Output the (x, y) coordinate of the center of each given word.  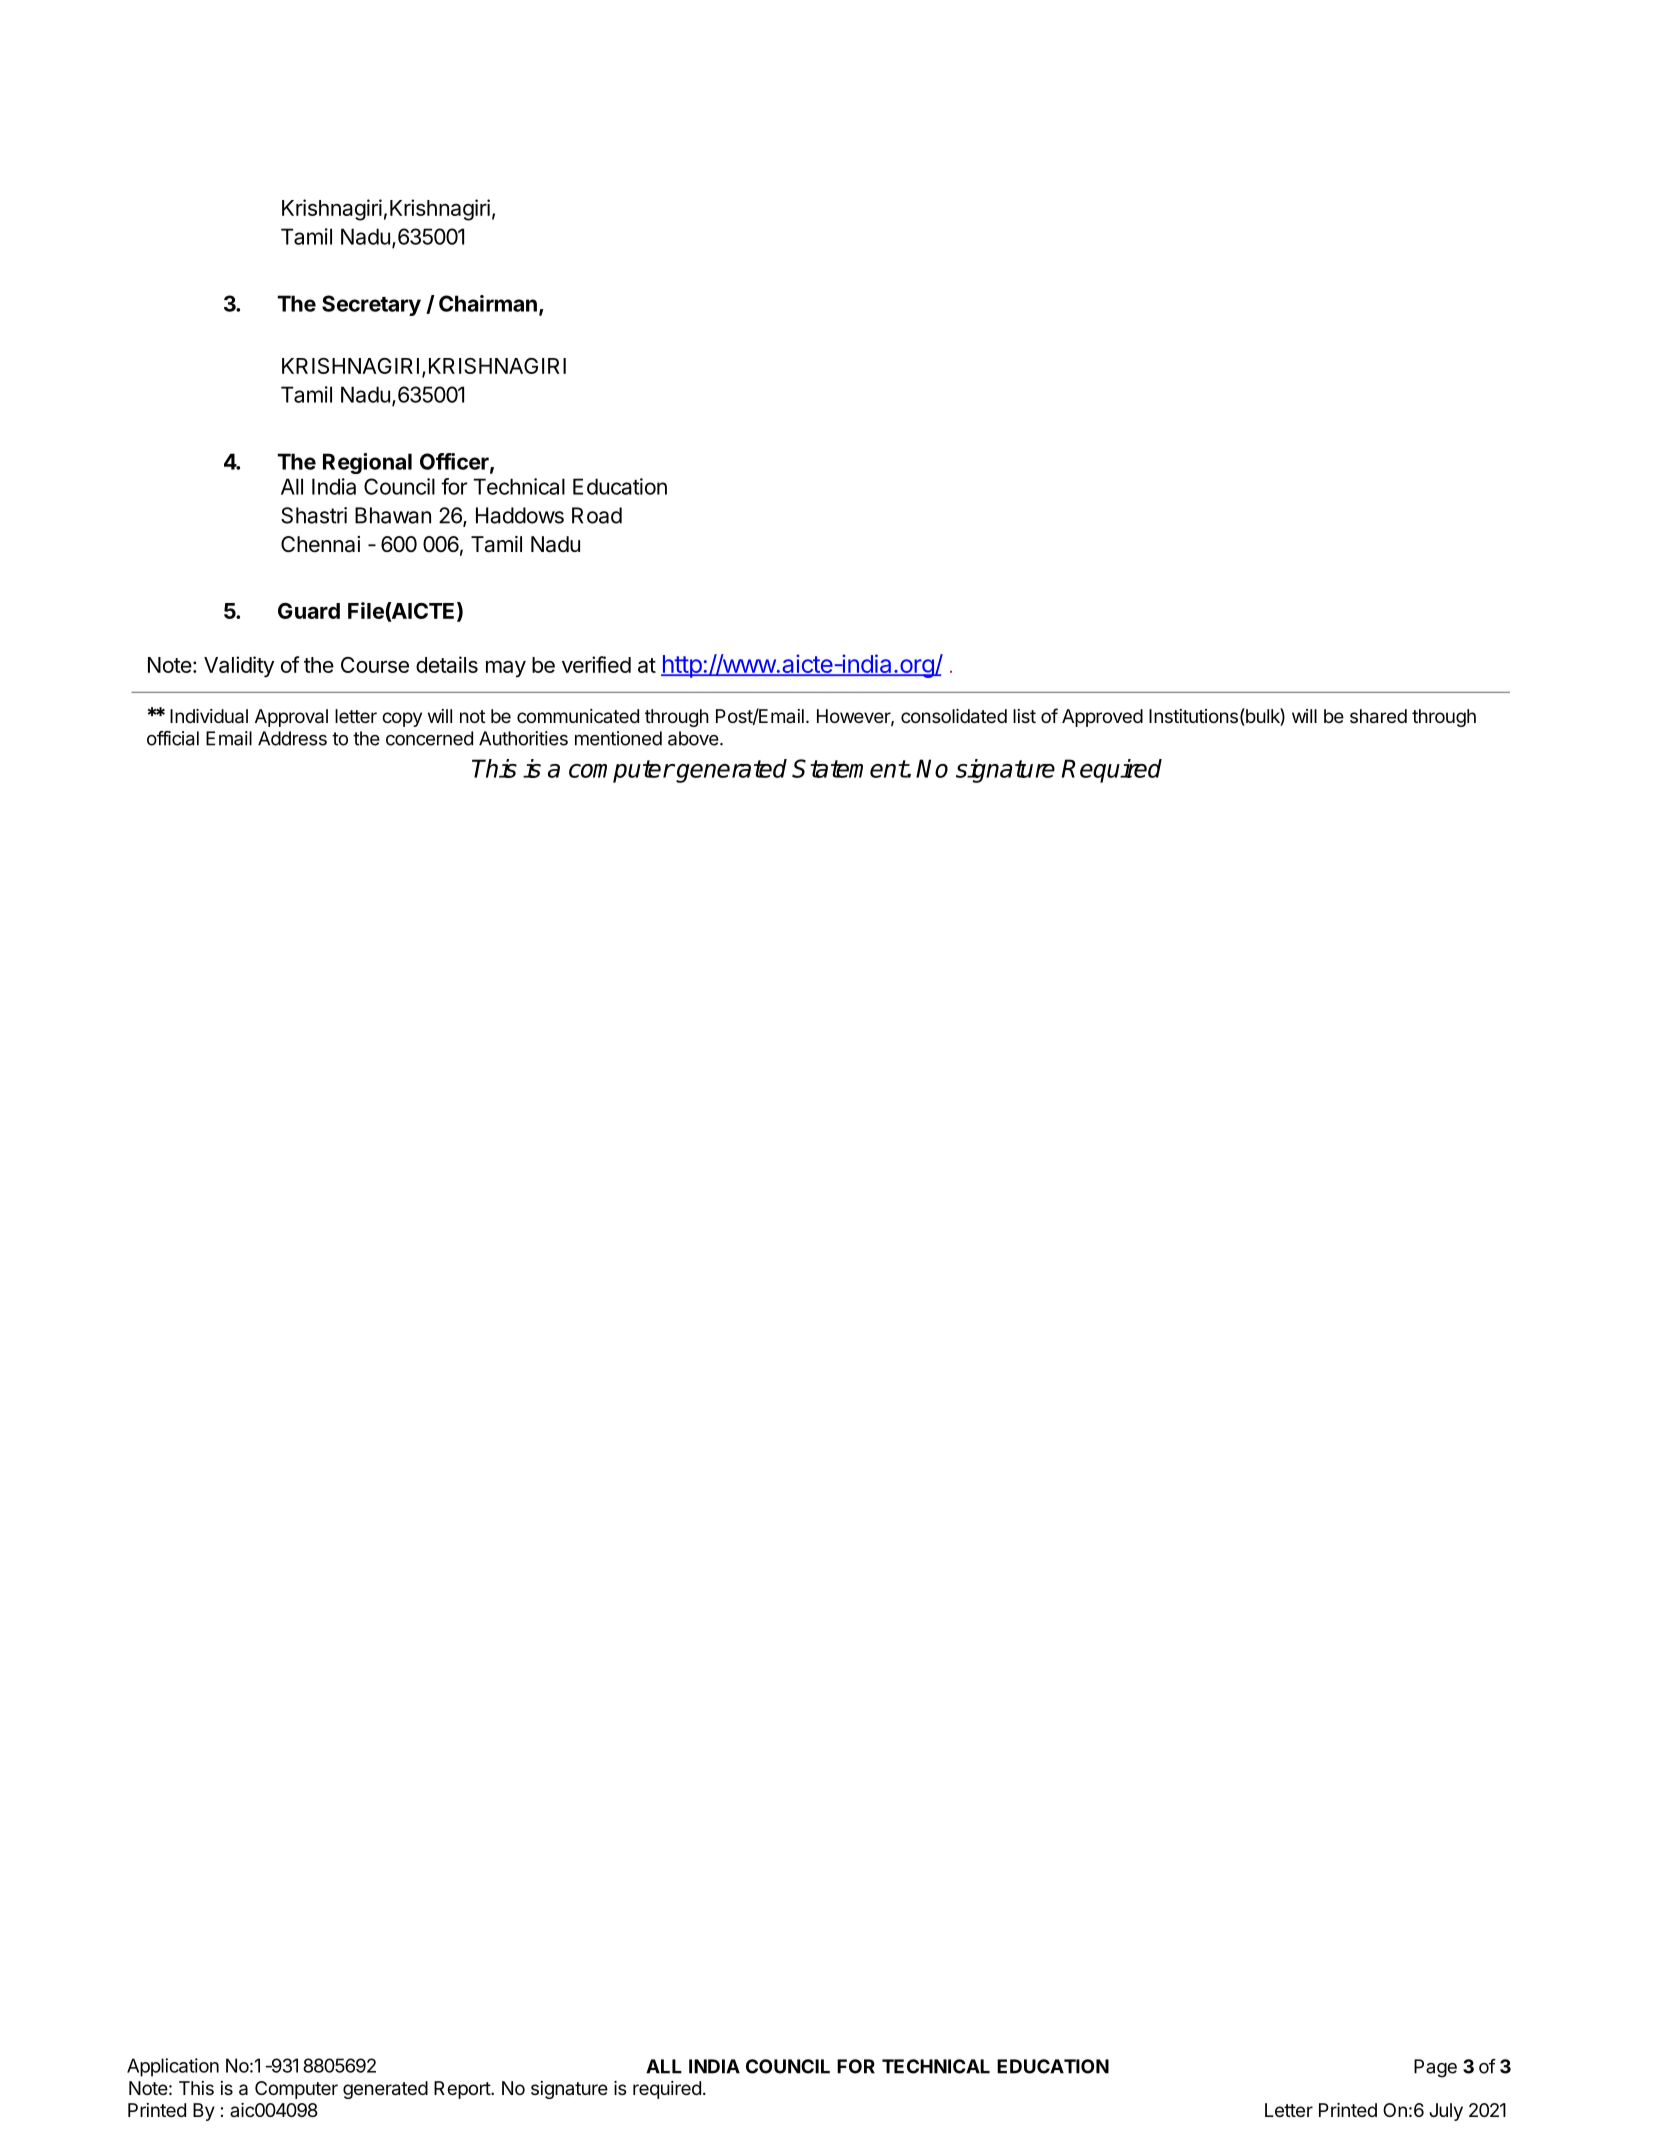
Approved (1102, 718)
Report (463, 2090)
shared (1378, 716)
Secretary (371, 305)
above (694, 738)
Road (597, 515)
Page (1435, 2068)
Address (292, 738)
